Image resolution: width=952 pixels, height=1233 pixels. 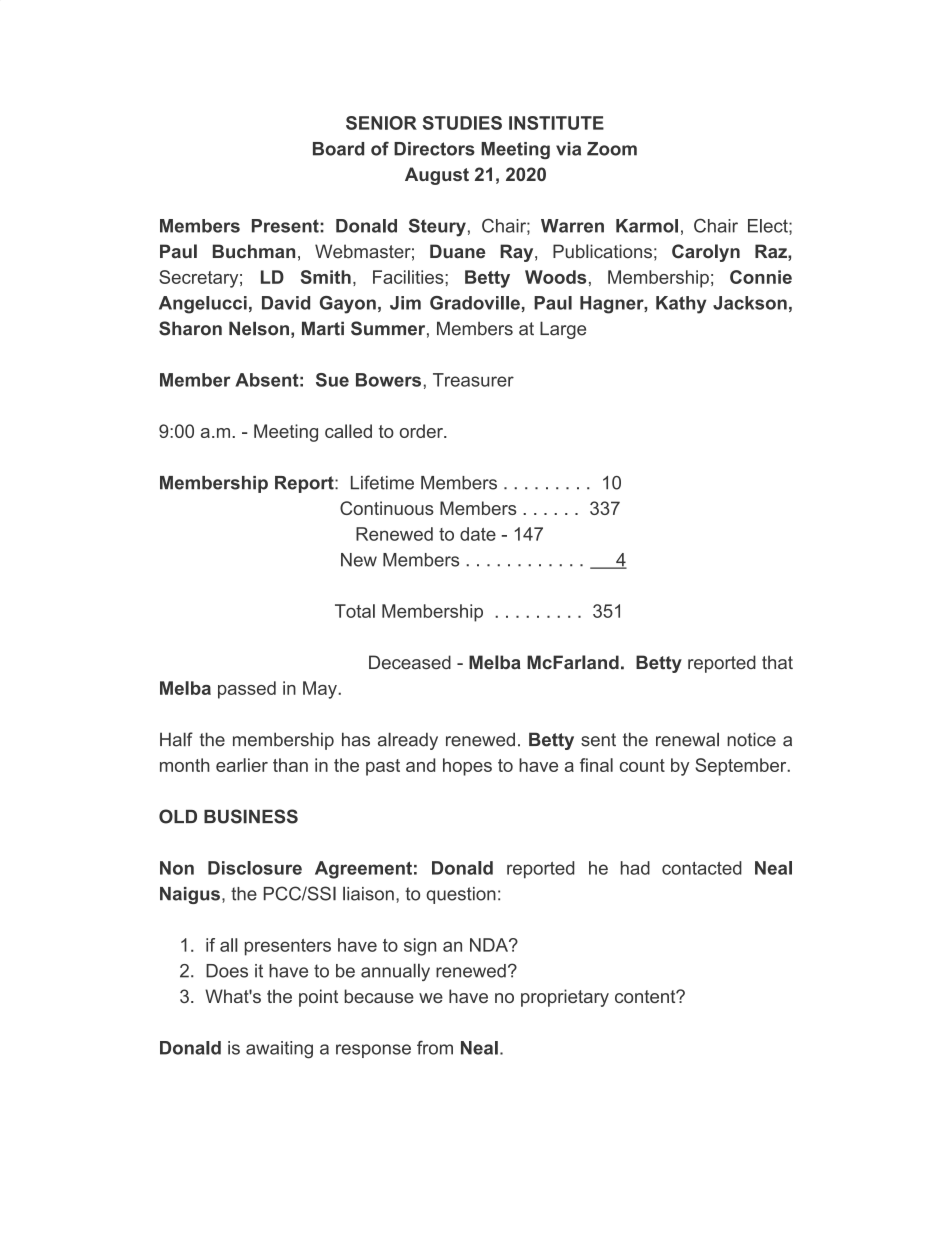 What do you see at coordinates (348, 431) in the screenshot?
I see `called` at bounding box center [348, 431].
